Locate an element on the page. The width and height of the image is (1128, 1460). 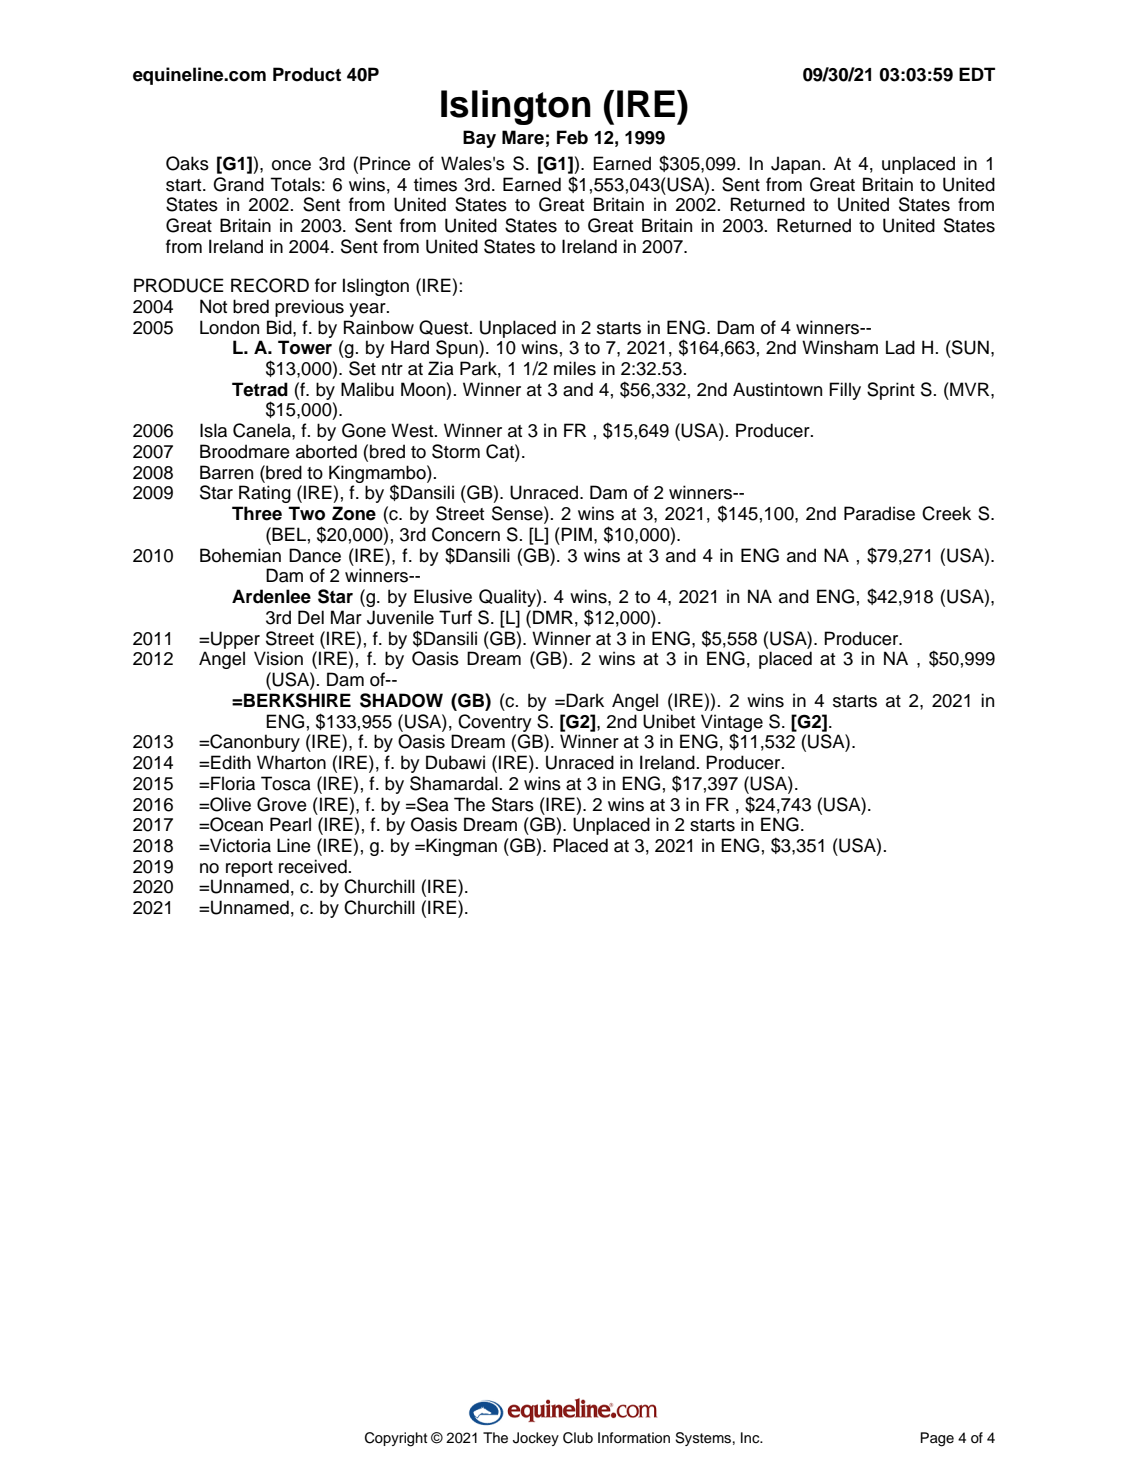
Copyright is located at coordinates (396, 1439).
